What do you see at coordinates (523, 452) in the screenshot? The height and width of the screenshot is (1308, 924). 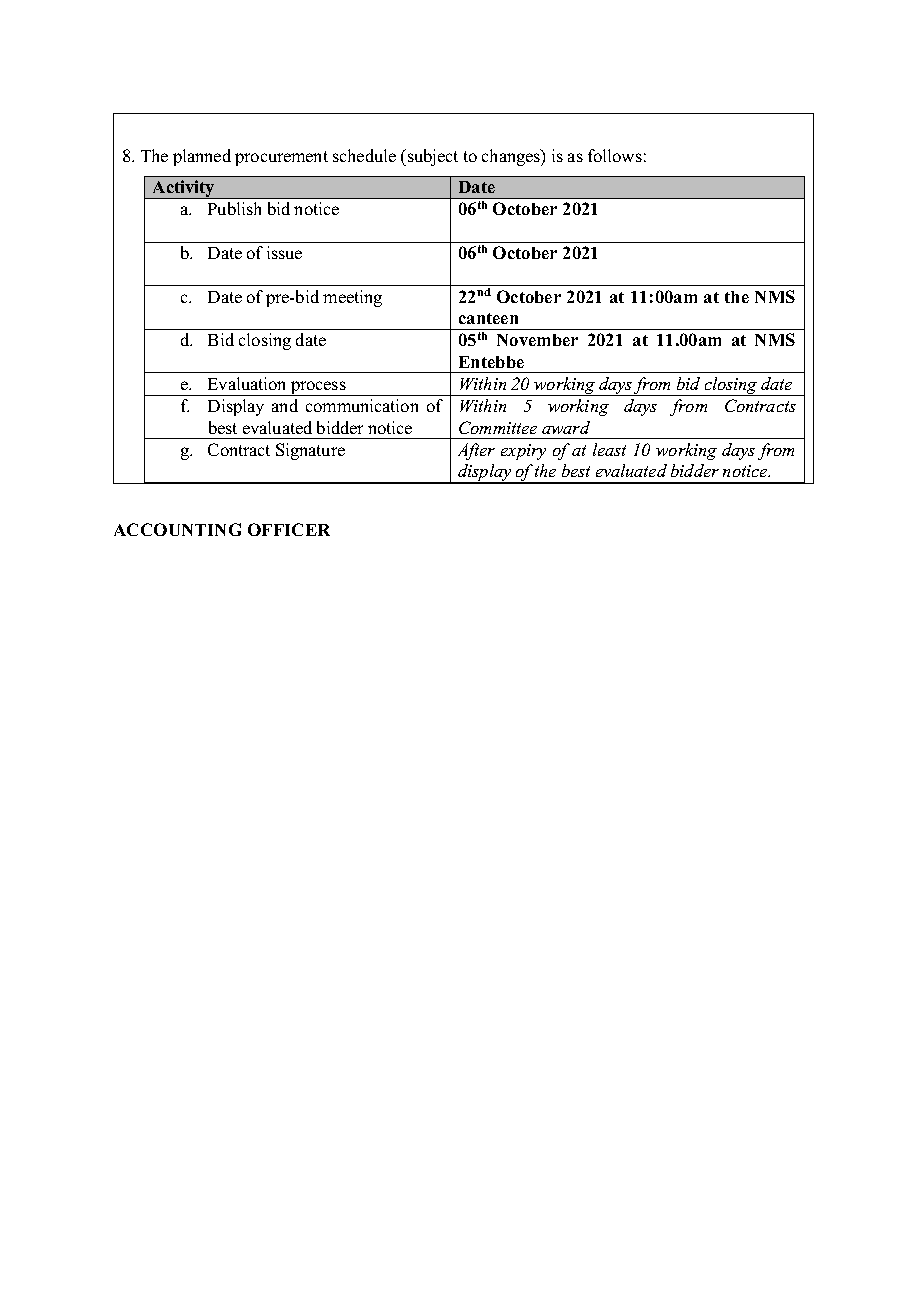 I see `expiry` at bounding box center [523, 452].
